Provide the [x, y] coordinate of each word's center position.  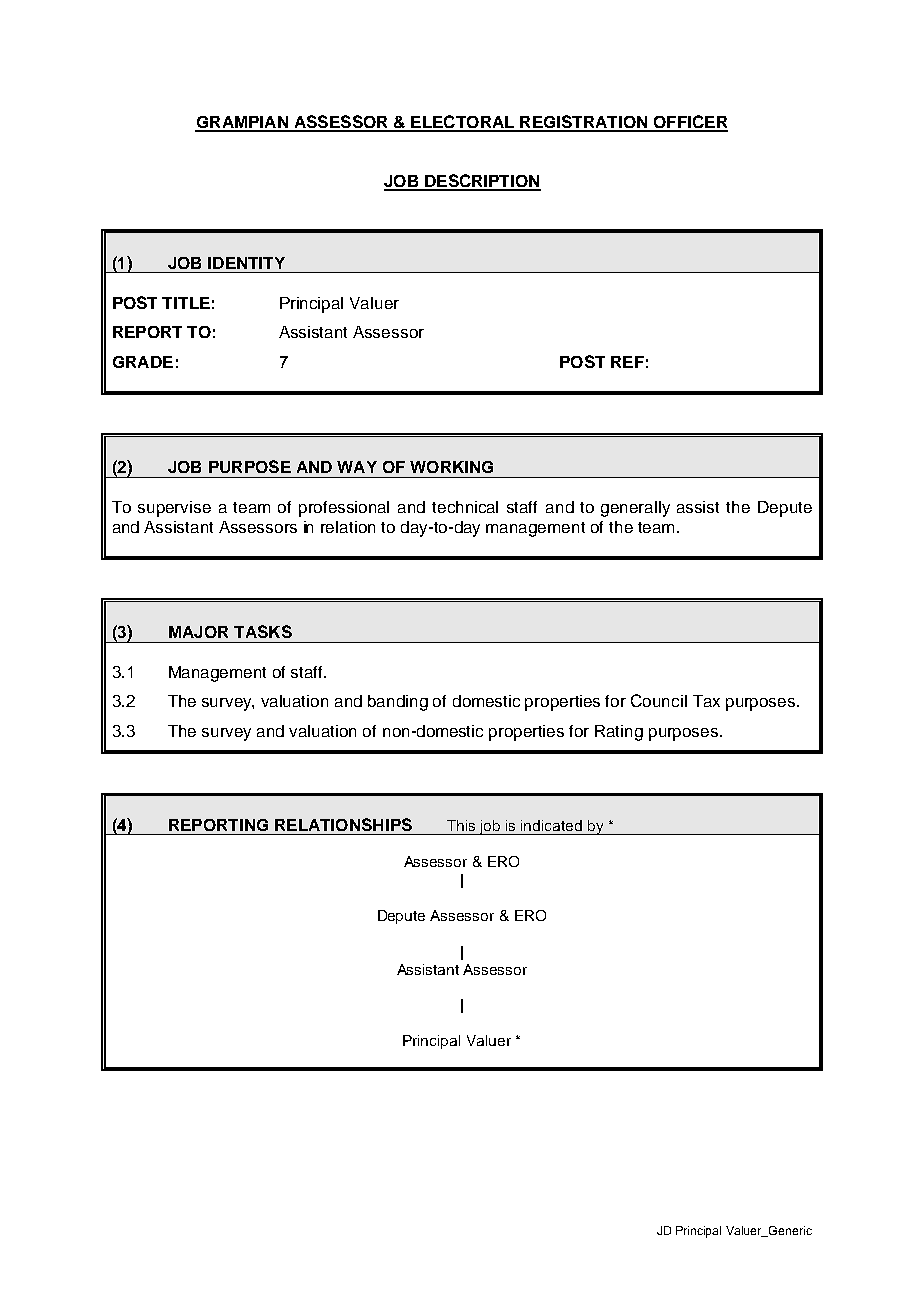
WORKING [451, 467]
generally [635, 509]
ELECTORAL [463, 123]
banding [398, 703]
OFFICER [689, 123]
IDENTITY [246, 263]
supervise [174, 509]
